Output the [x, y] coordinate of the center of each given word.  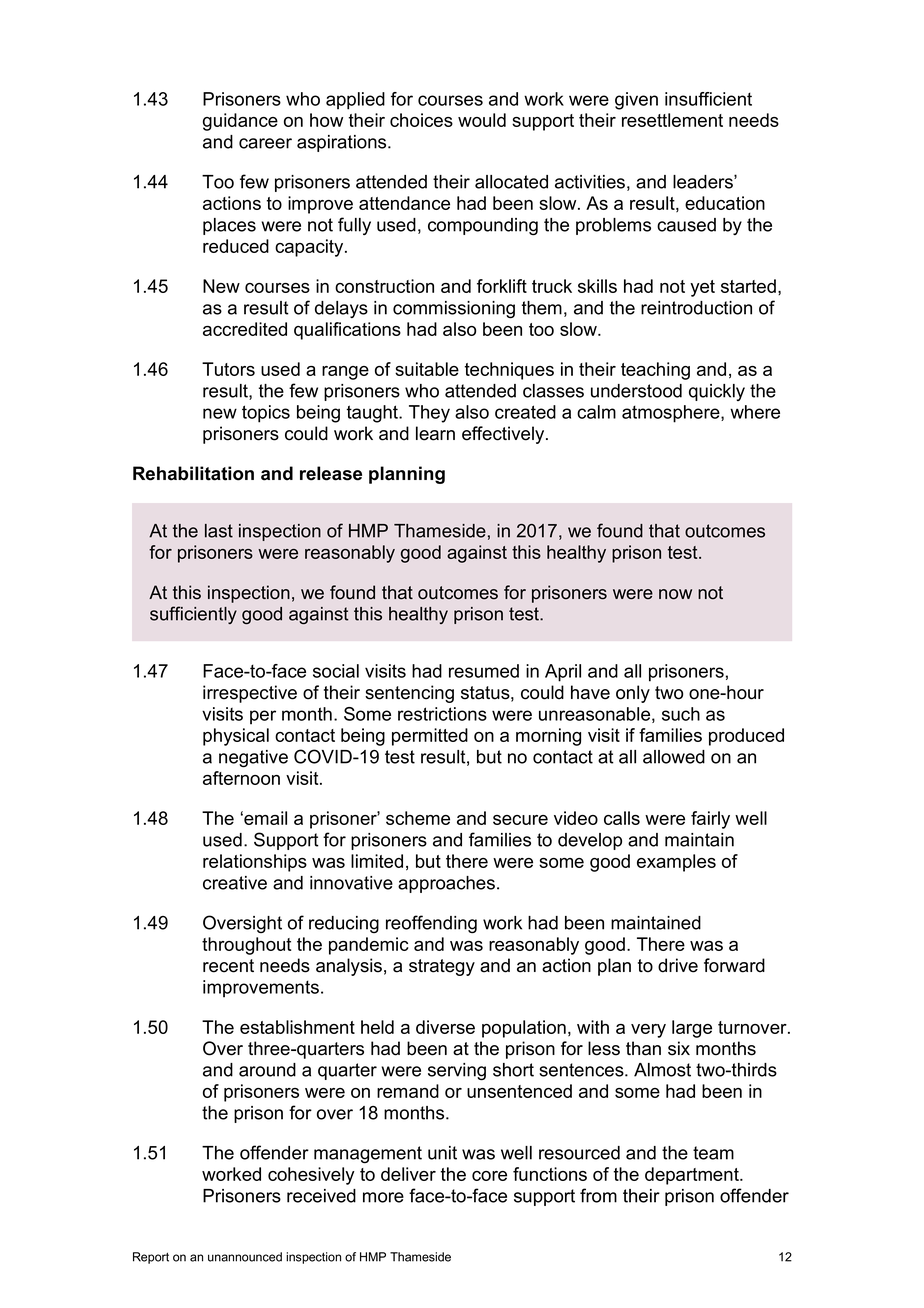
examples [676, 863]
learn [435, 433]
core [489, 1176]
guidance [240, 122]
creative [235, 883]
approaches [446, 884]
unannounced [245, 1257]
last [219, 531]
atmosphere [672, 414]
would [482, 120]
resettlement [672, 120]
